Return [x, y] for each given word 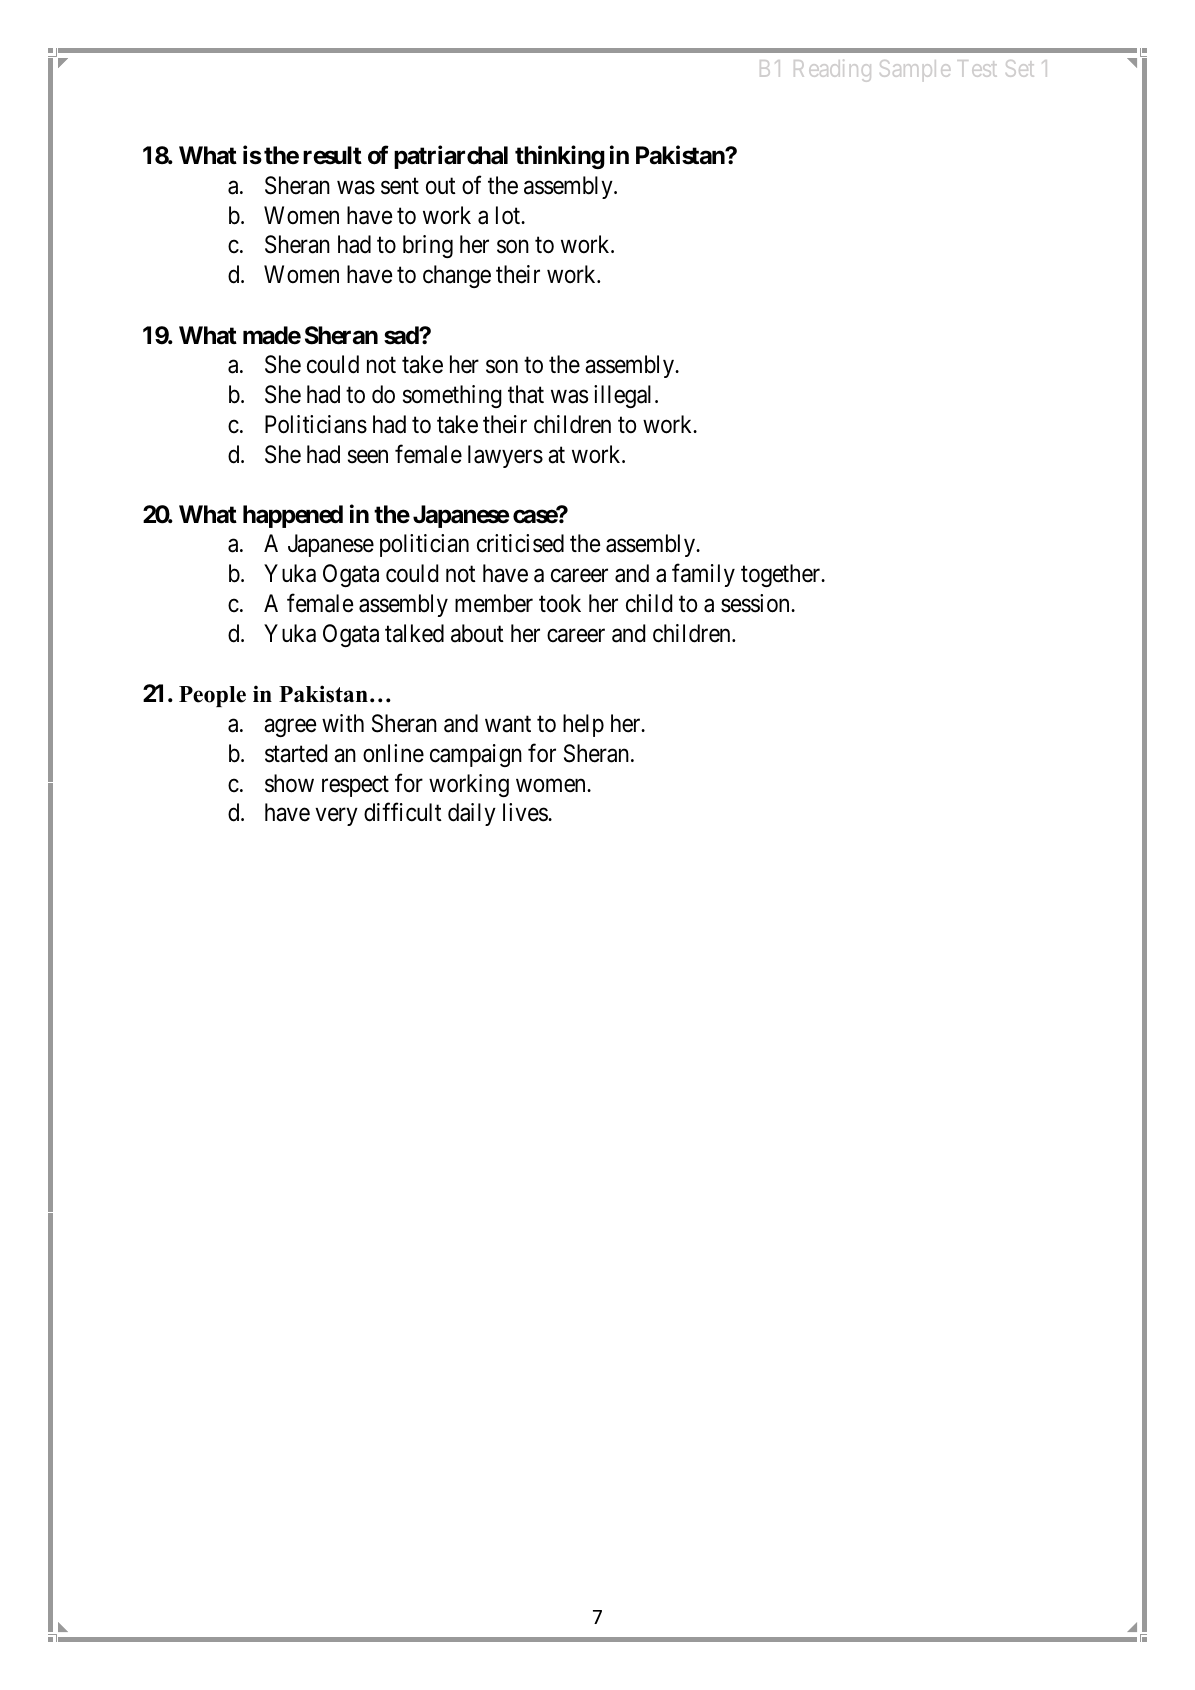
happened [293, 516]
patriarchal [451, 157]
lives [526, 812]
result [332, 155]
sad [402, 335]
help [583, 725]
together [782, 575]
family [703, 575]
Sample [915, 70]
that [526, 394]
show [289, 783]
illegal [625, 396]
